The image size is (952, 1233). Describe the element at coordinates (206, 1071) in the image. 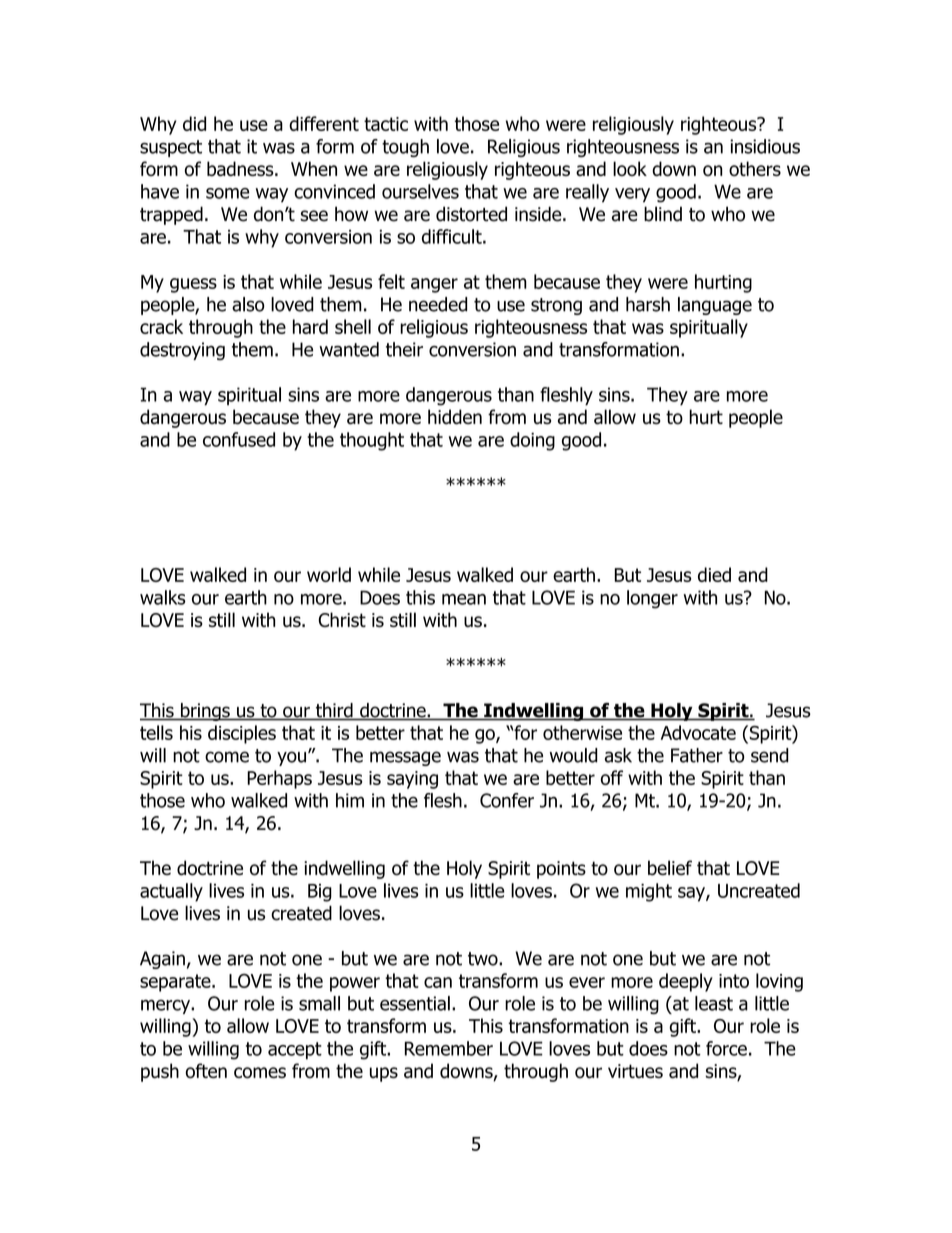

I see `often` at that location.
